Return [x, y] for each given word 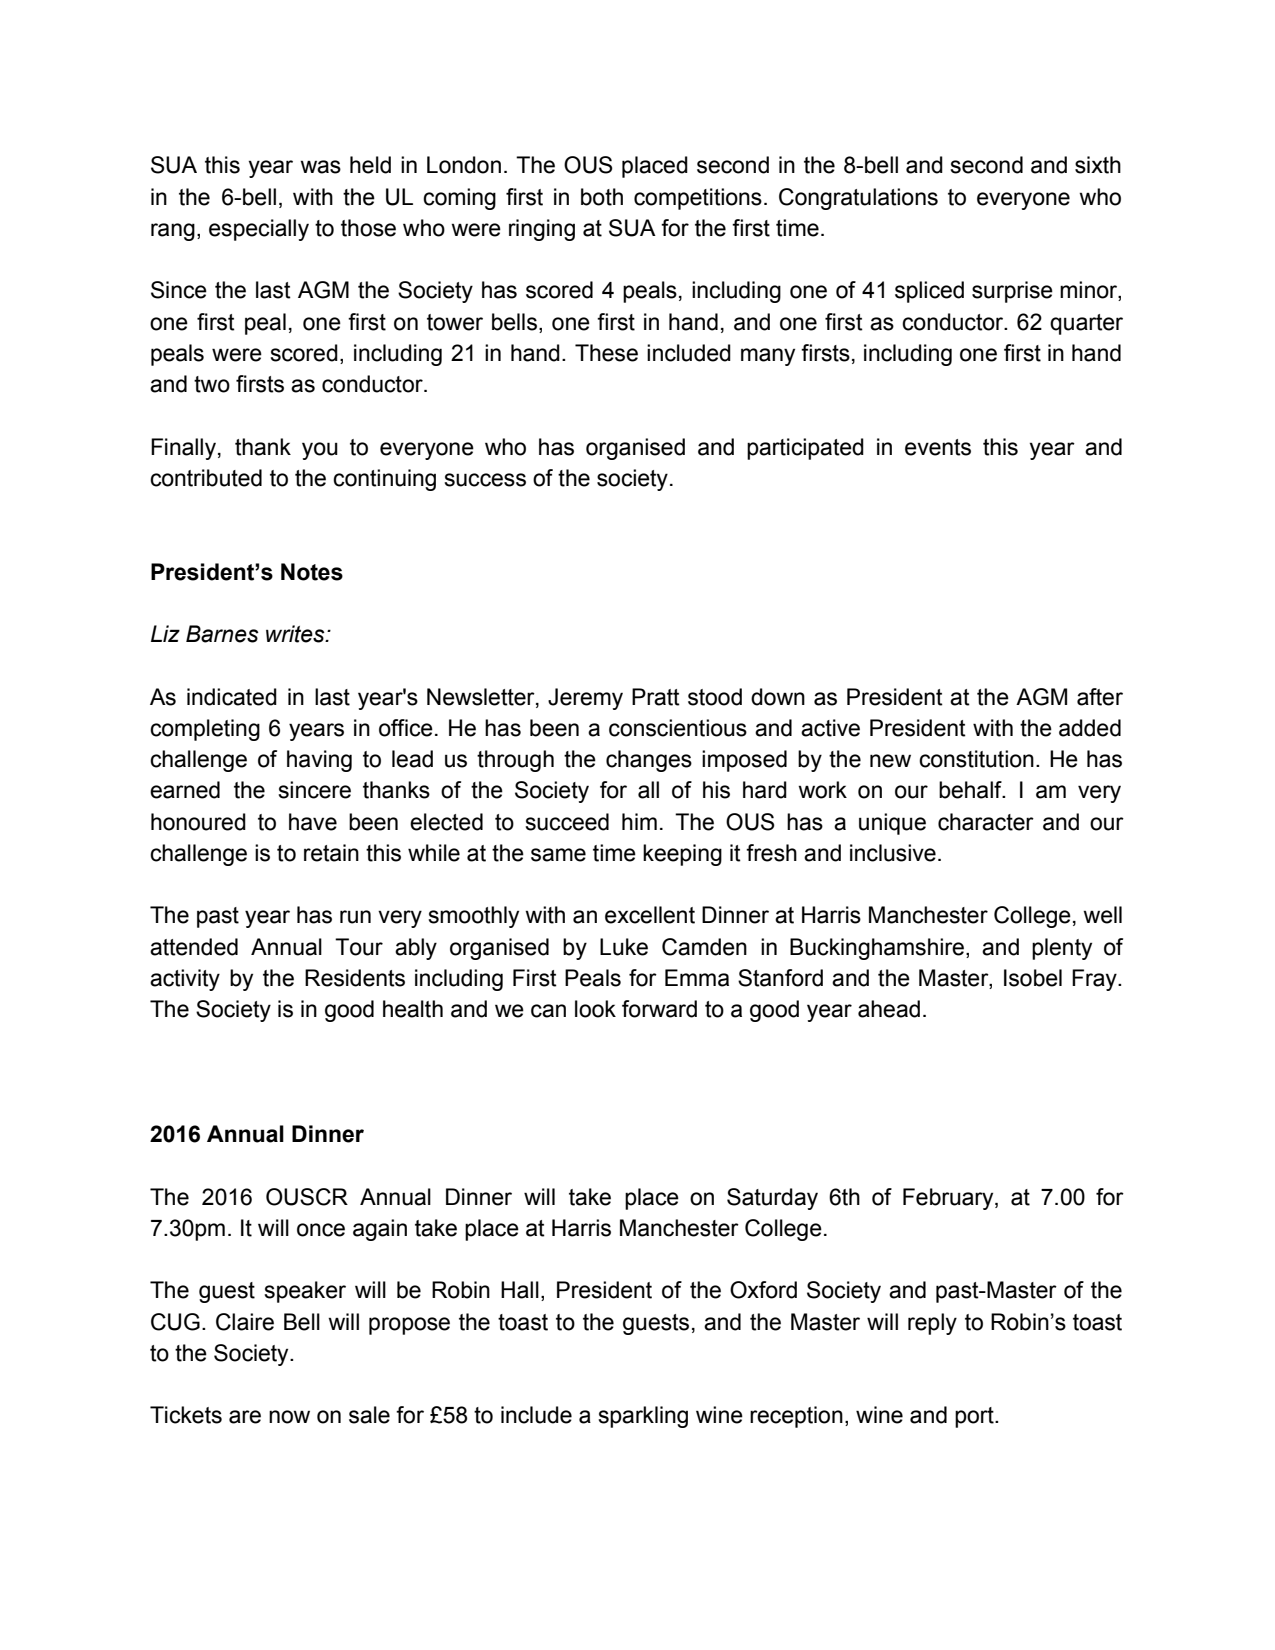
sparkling [643, 1417]
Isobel [1033, 978]
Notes [312, 572]
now [289, 1417]
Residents [355, 978]
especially [259, 230]
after [1100, 697]
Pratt [656, 697]
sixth [1098, 165]
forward [659, 1009]
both [602, 197]
